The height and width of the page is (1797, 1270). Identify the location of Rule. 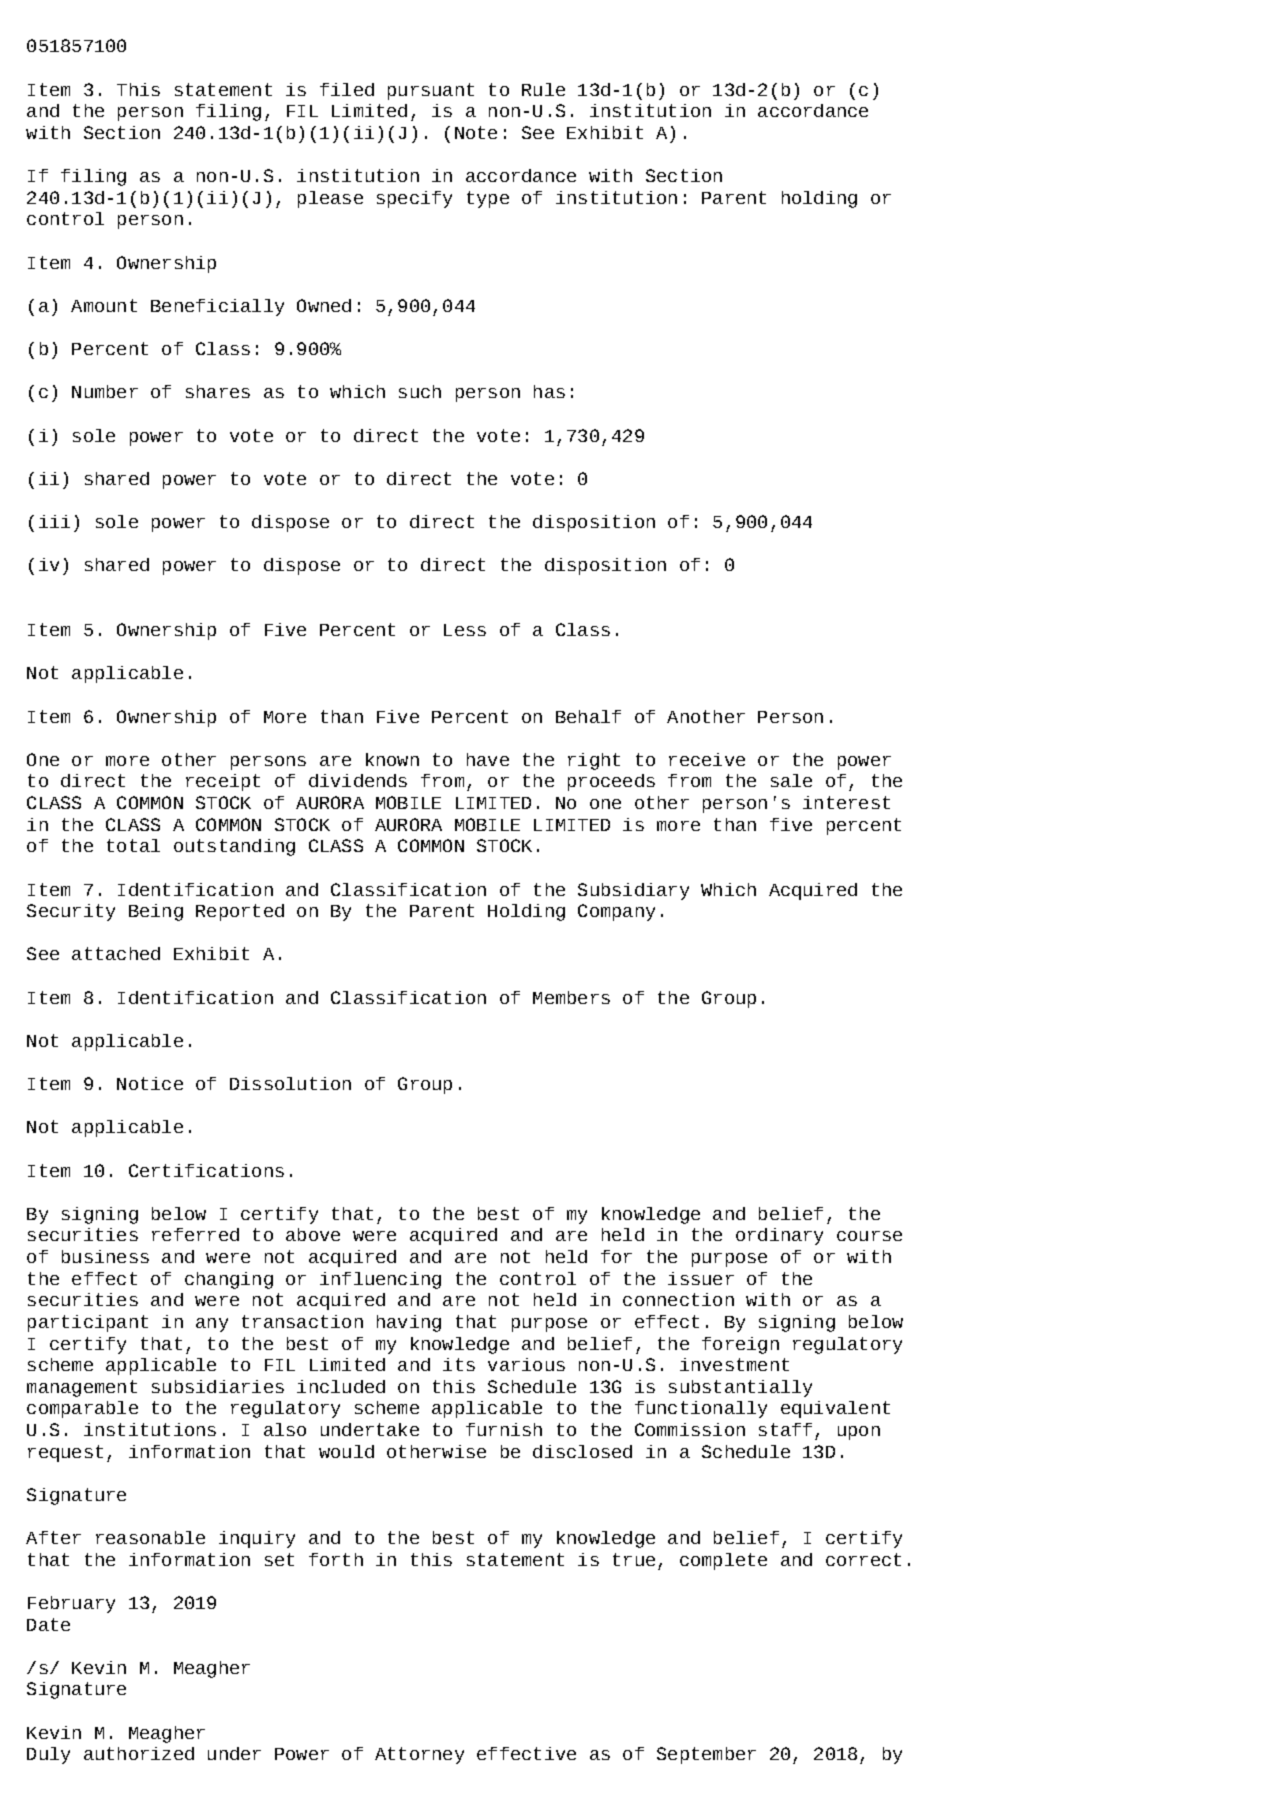
(543, 89).
